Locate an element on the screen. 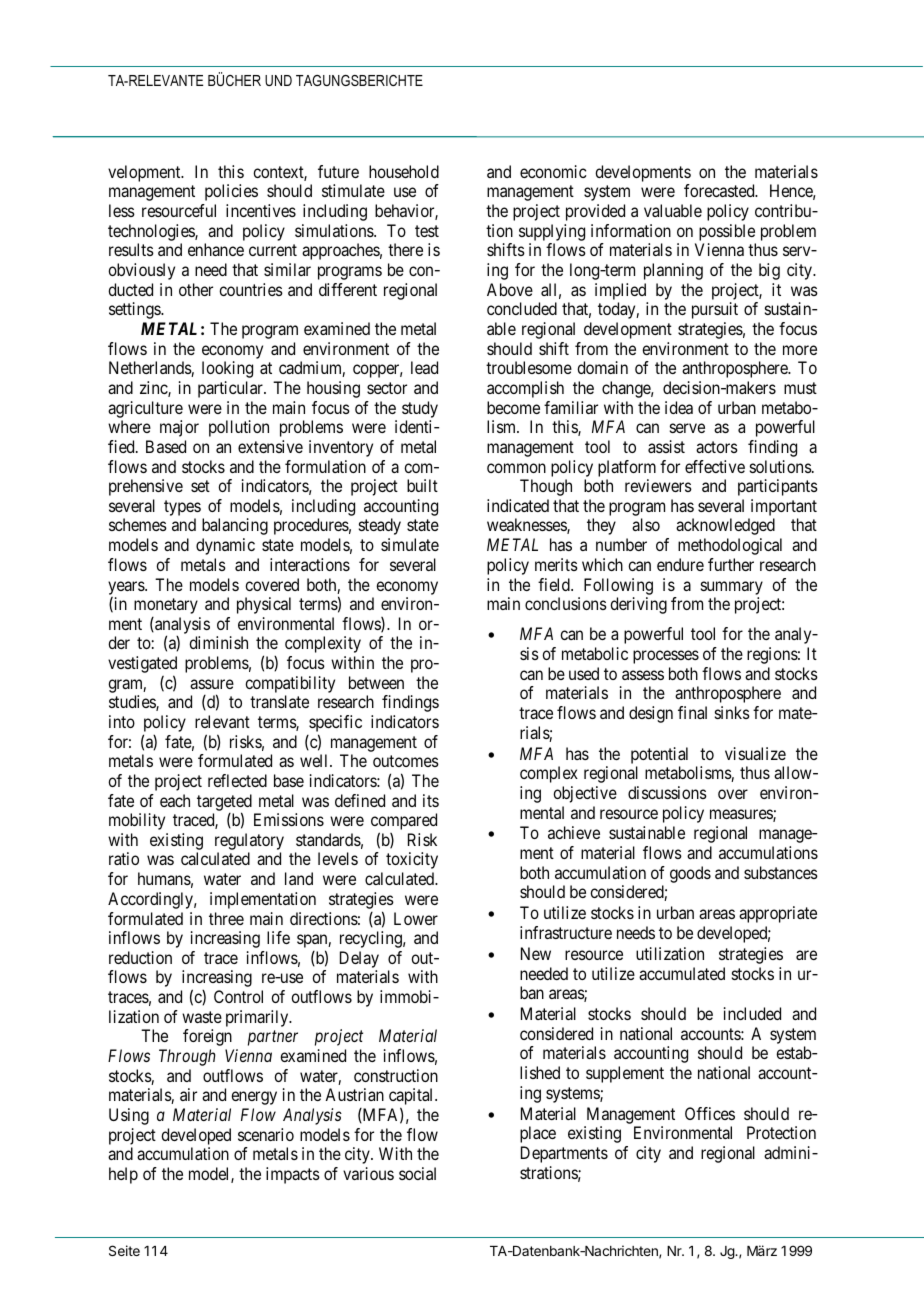  dynamic is located at coordinates (225, 546).
